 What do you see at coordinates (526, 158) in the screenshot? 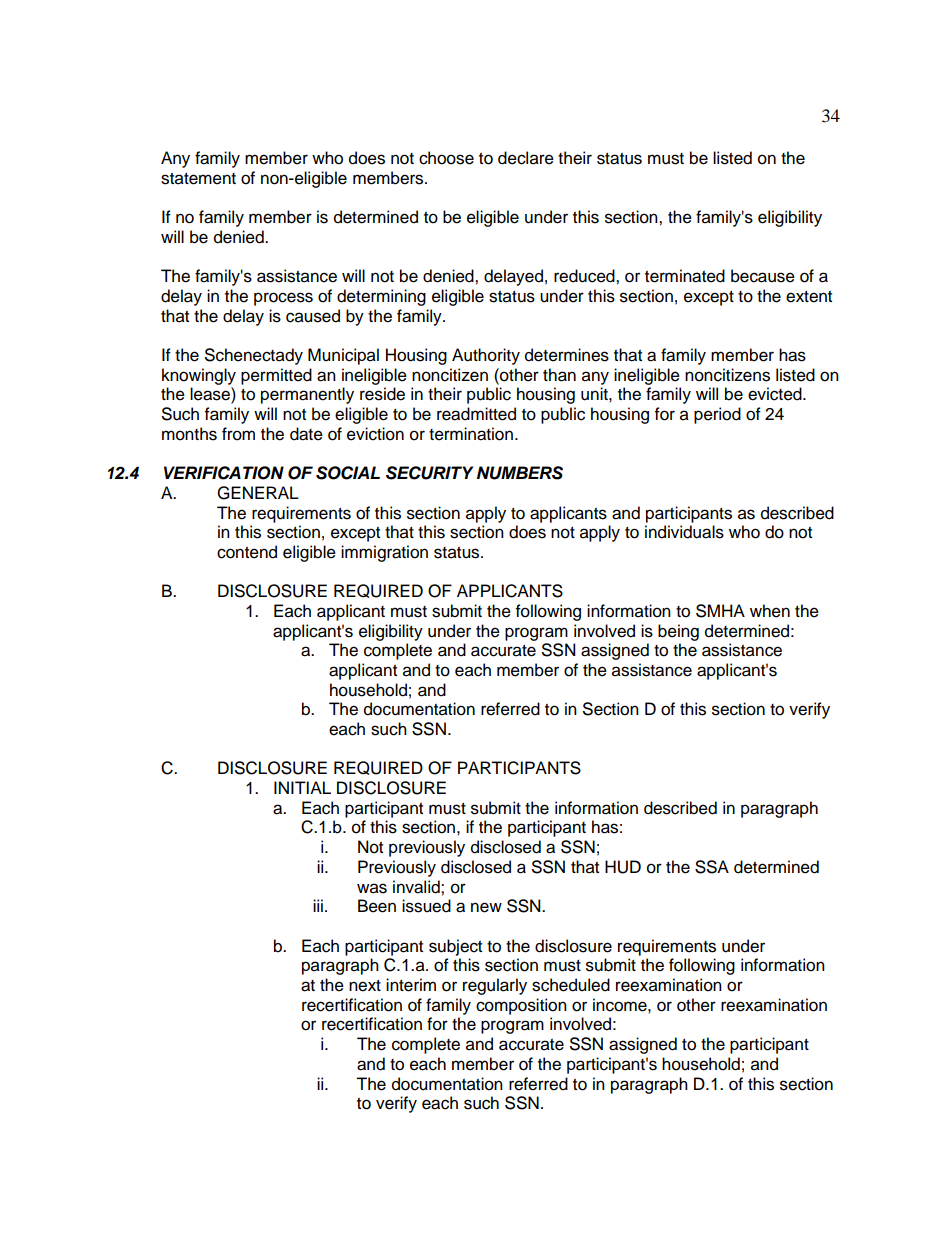
I see `declare` at bounding box center [526, 158].
